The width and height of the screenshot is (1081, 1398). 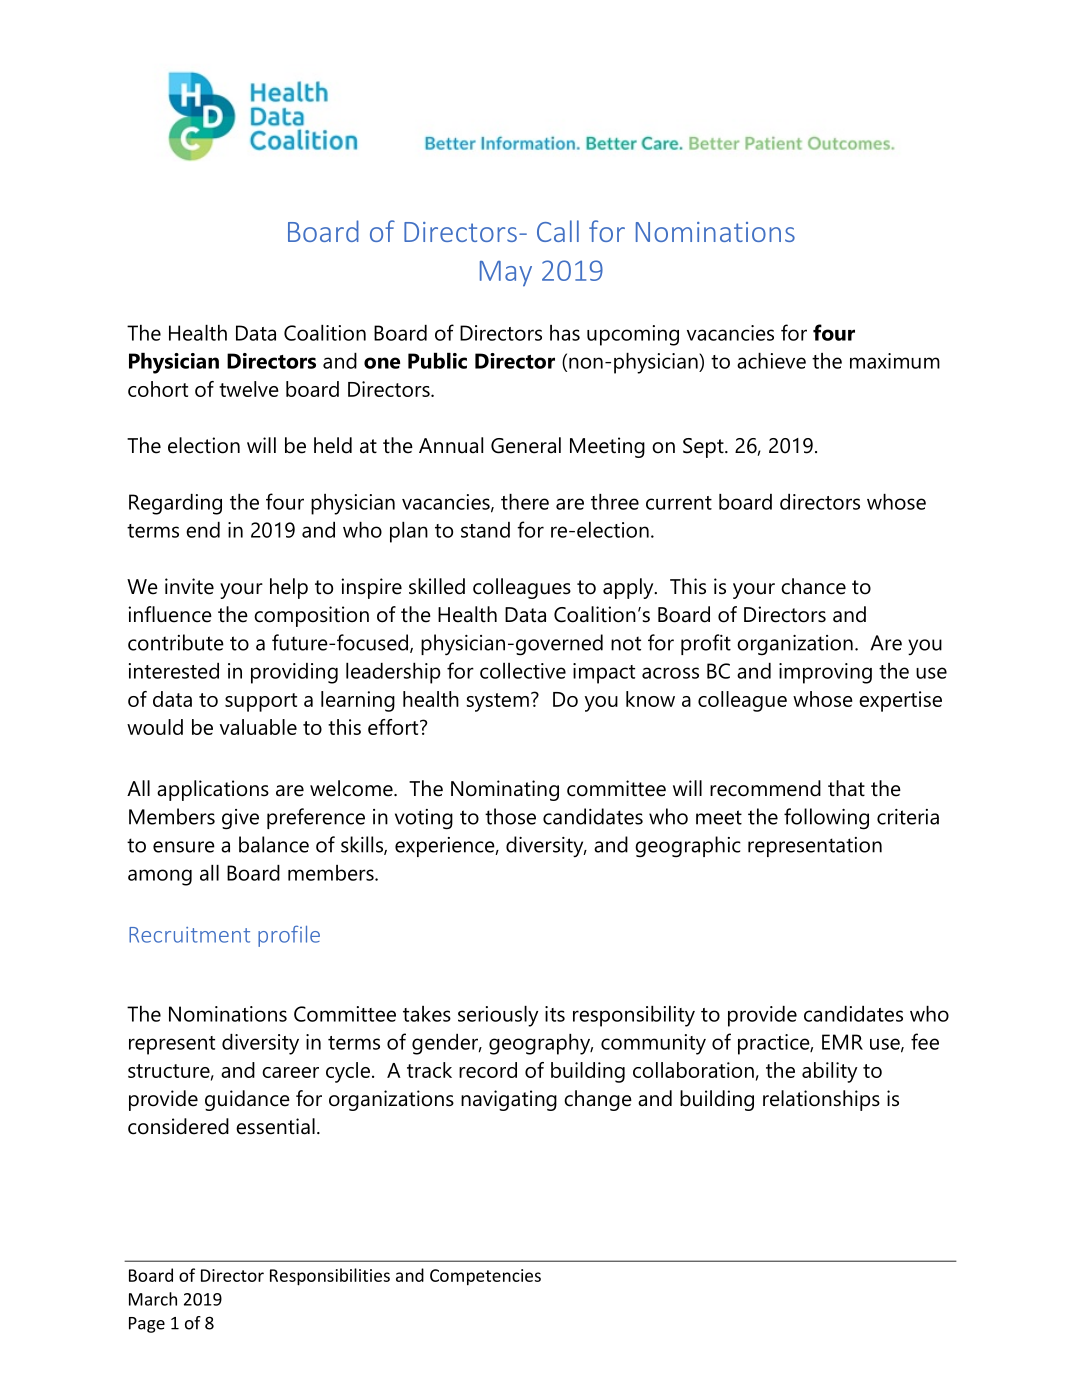 What do you see at coordinates (846, 788) in the screenshot?
I see `that` at bounding box center [846, 788].
